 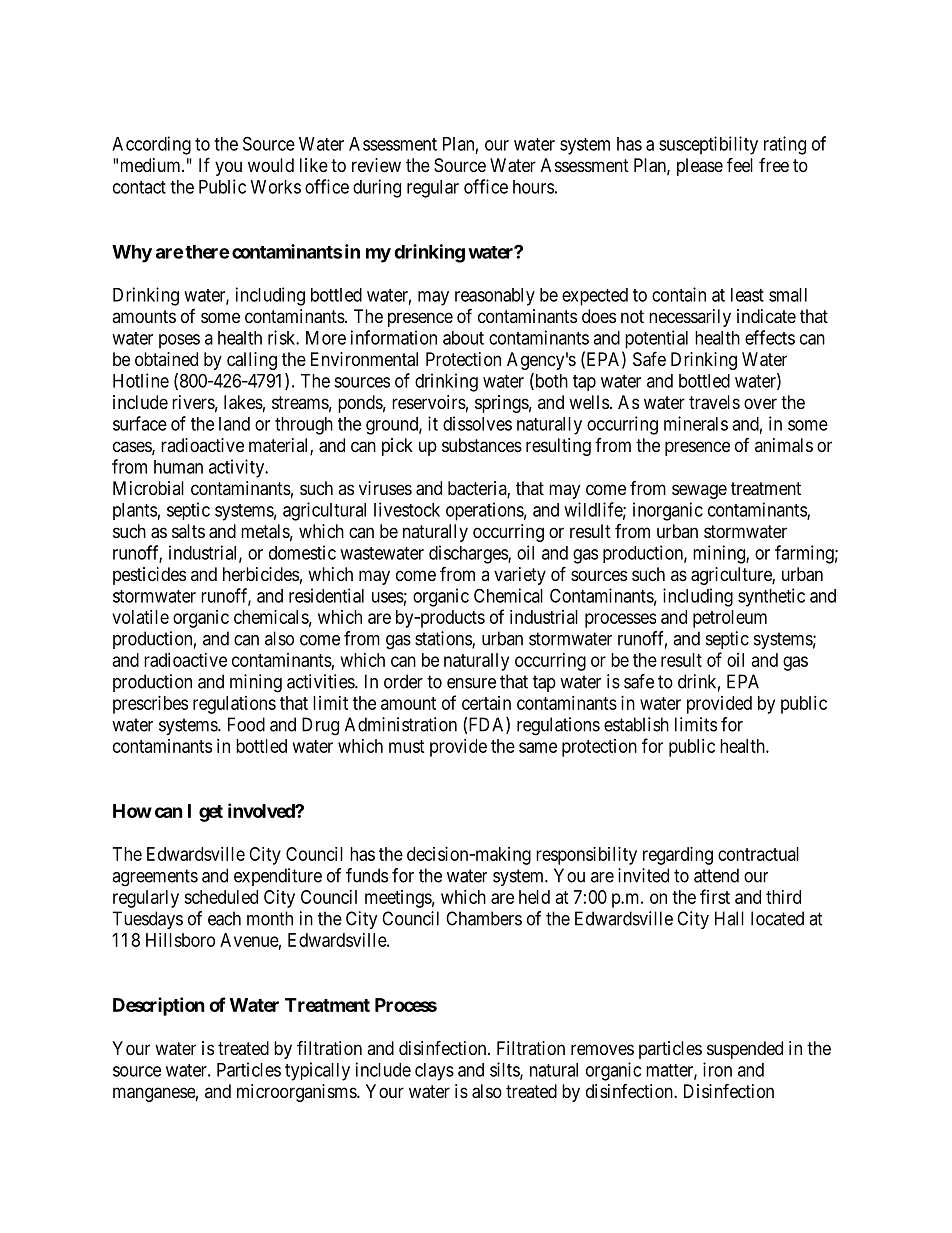 What do you see at coordinates (271, 165) in the image?
I see `would` at bounding box center [271, 165].
